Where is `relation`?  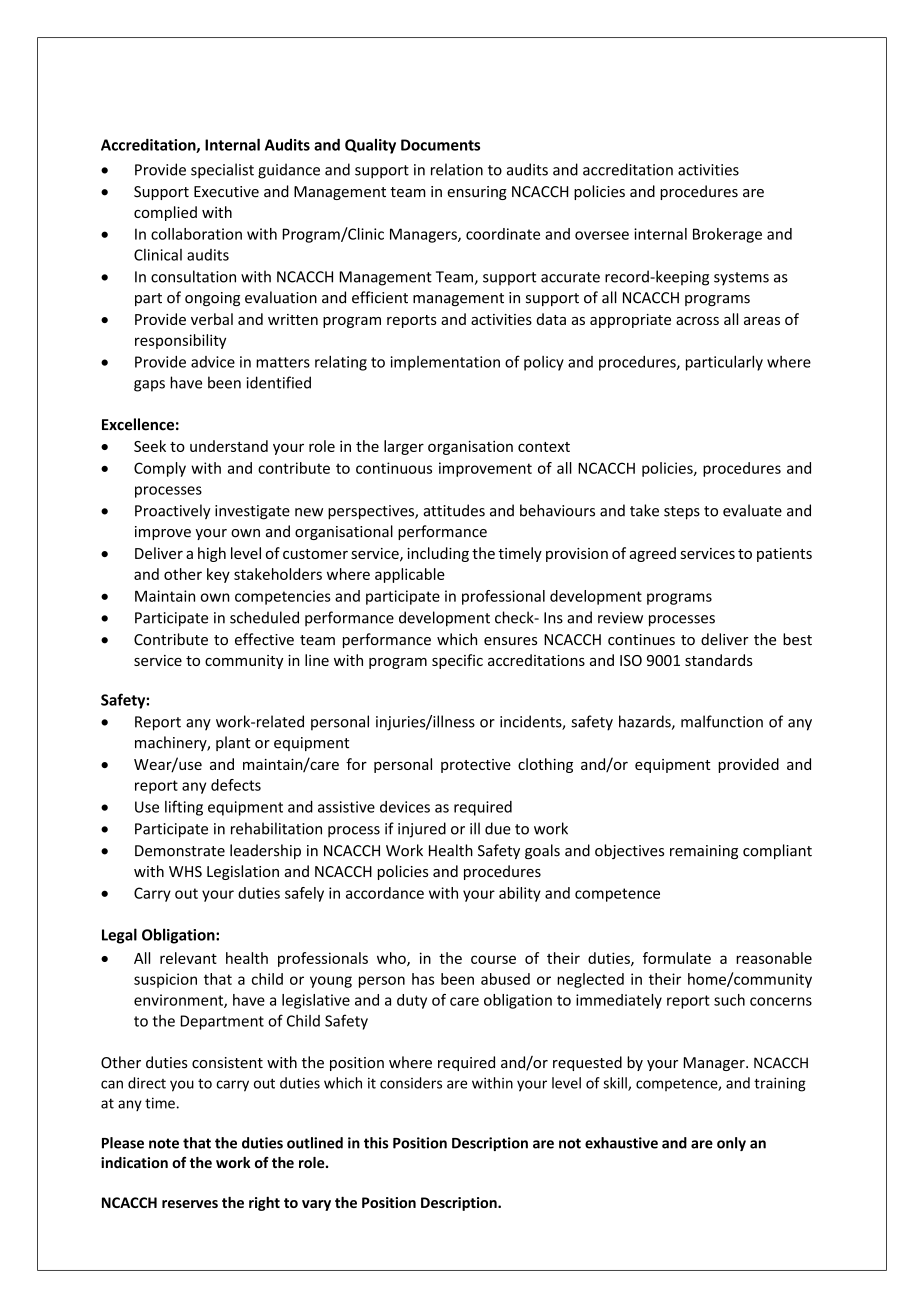 relation is located at coordinates (457, 169).
